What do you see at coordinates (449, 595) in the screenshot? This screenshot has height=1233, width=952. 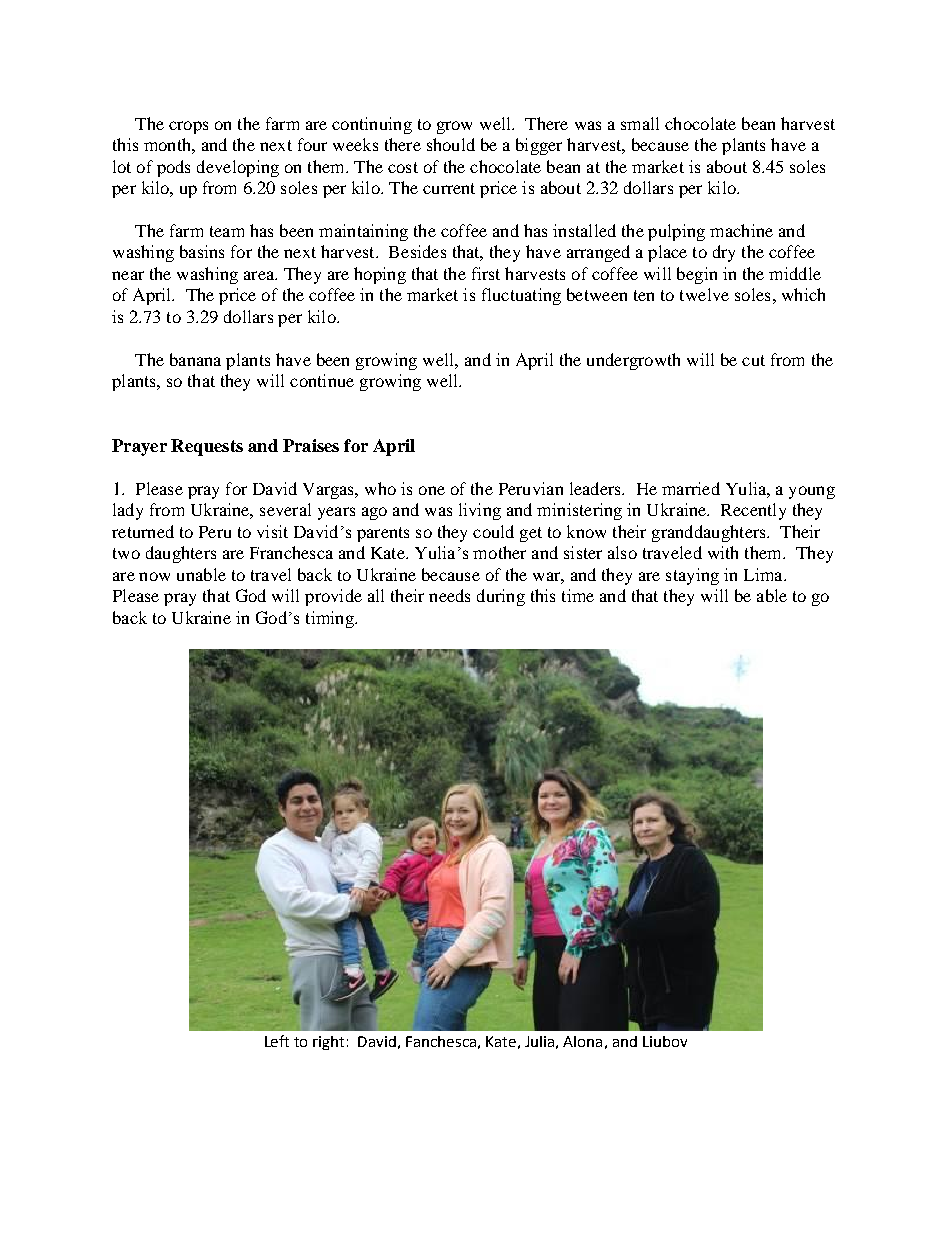 I see `needs` at bounding box center [449, 595].
